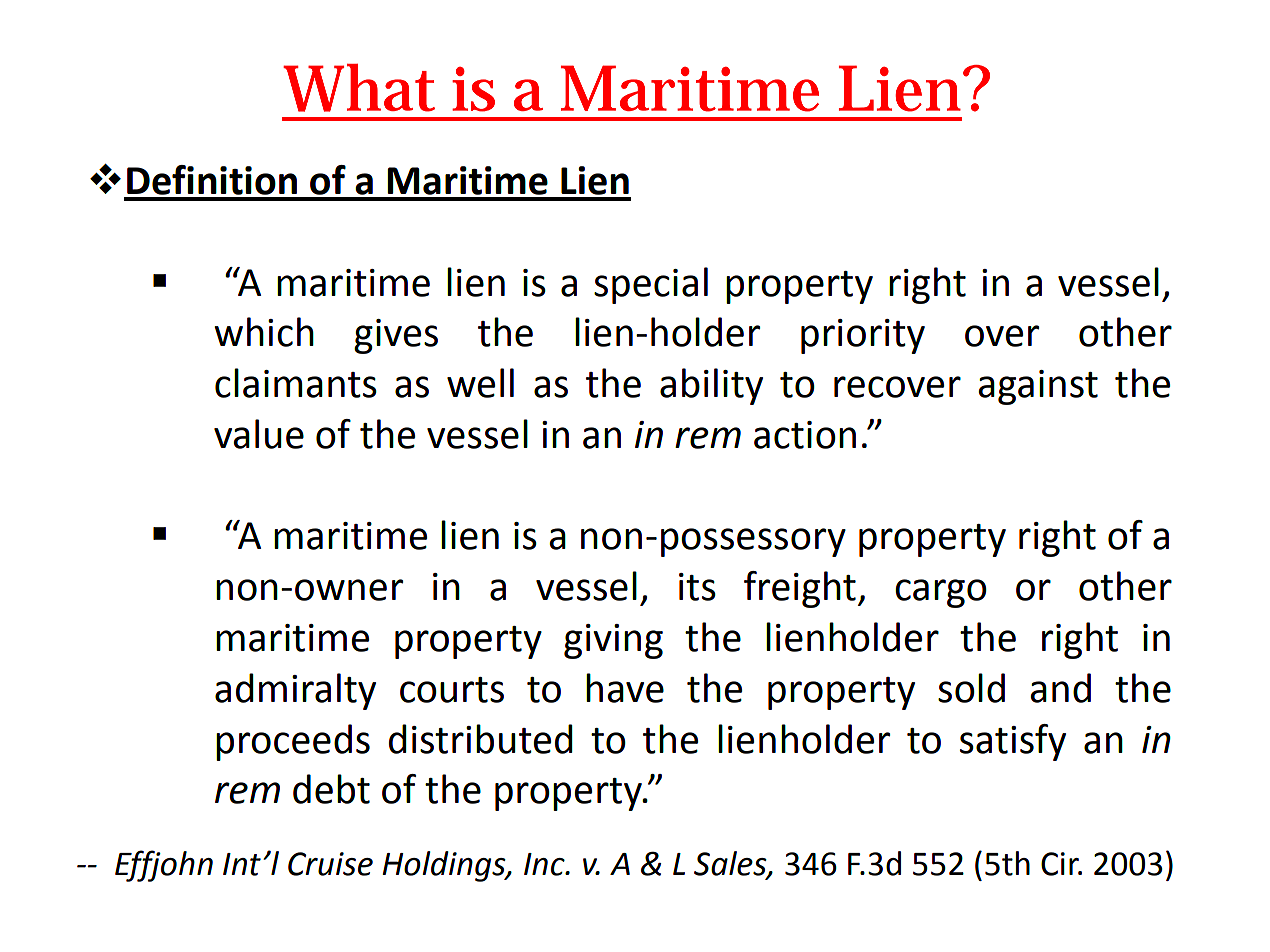 Image resolution: width=1270 pixels, height=952 pixels. Describe the element at coordinates (545, 864) in the screenshot. I see `Inc` at that location.
